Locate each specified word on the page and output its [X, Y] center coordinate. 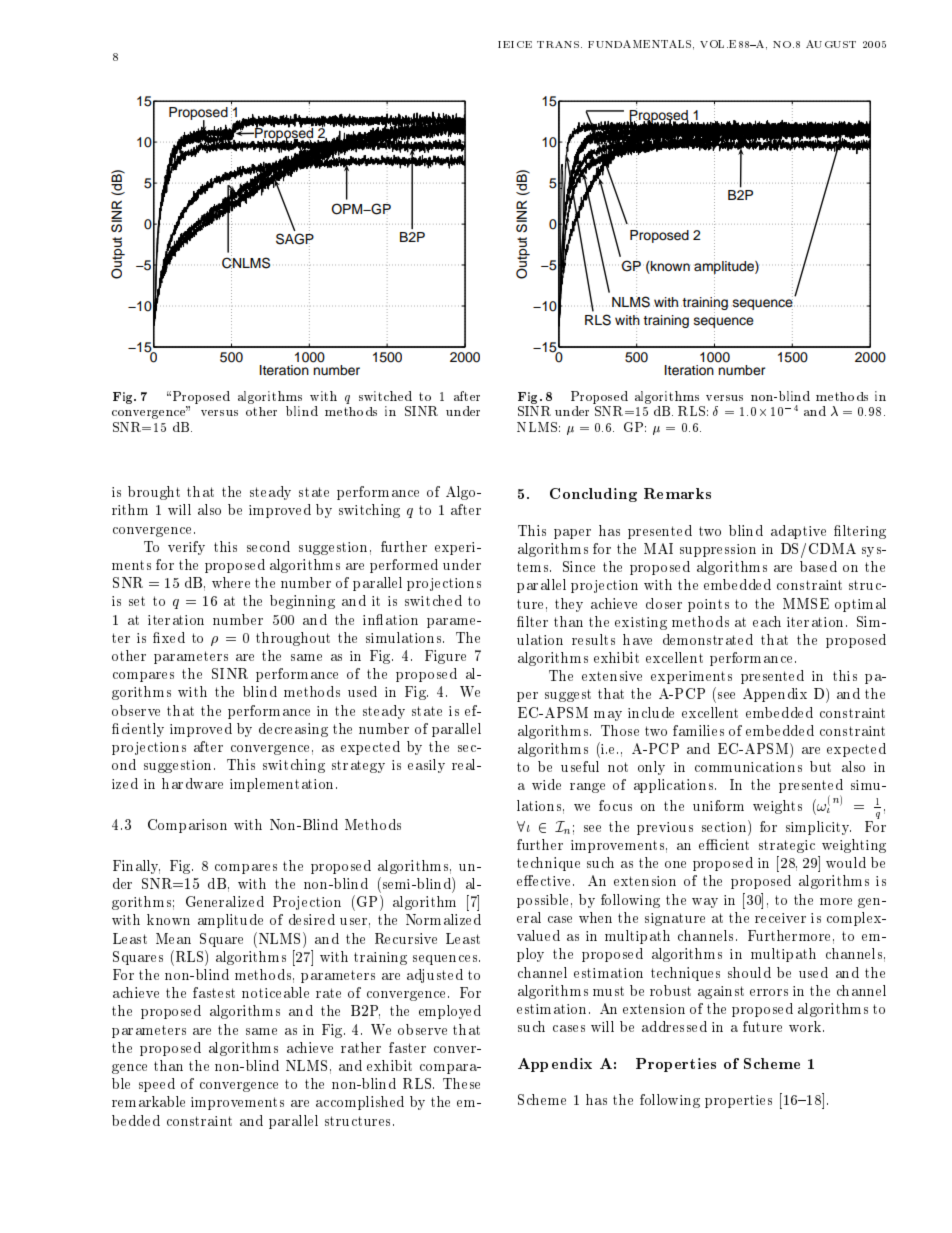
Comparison [187, 826]
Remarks [677, 493]
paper [572, 534]
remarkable [148, 1101]
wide [546, 784]
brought [154, 493]
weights [777, 807]
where [231, 582]
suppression [718, 550]
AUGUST [831, 44]
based [818, 566]
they [569, 605]
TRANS [559, 44]
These [461, 1083]
